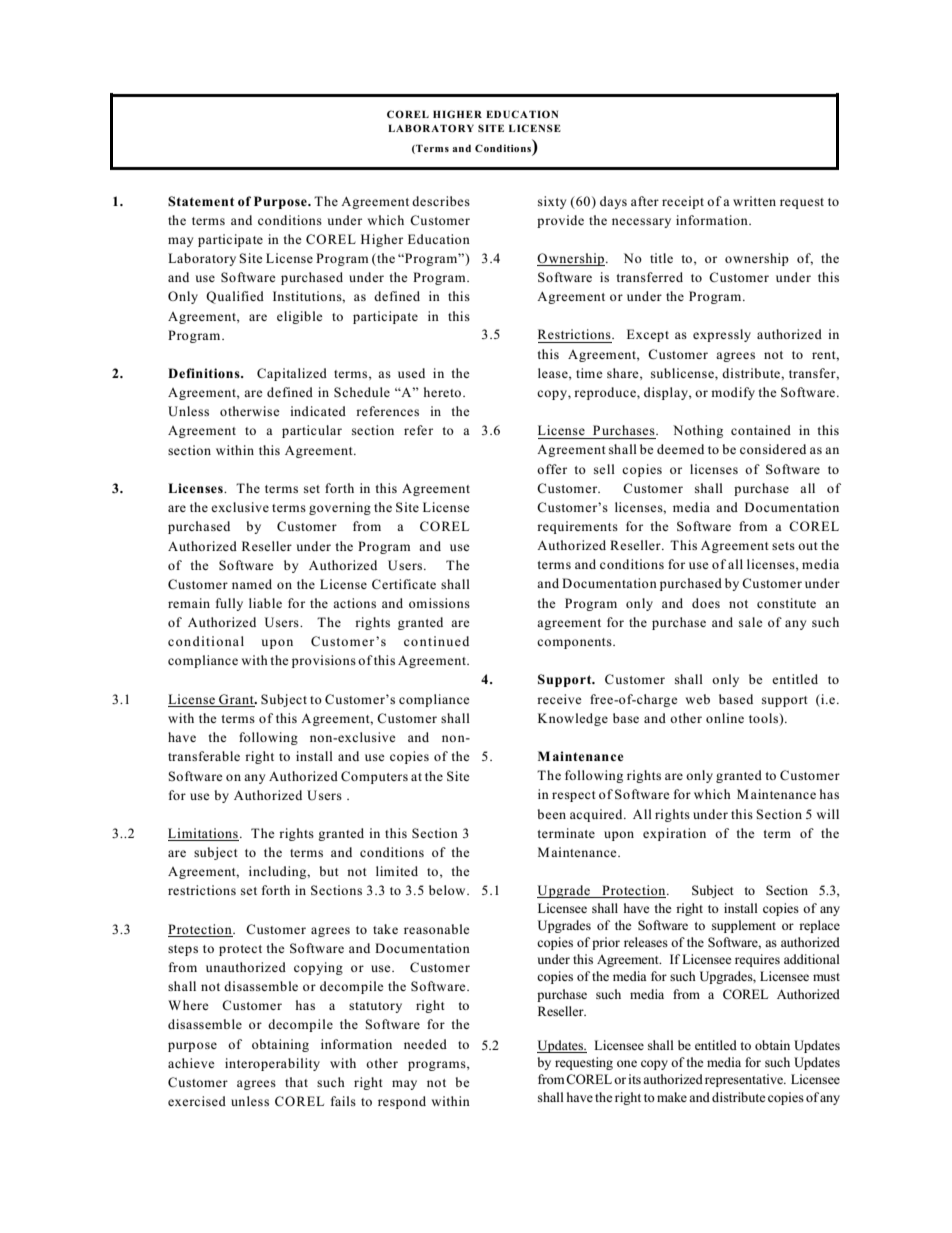 The image size is (952, 1233). What do you see at coordinates (575, 643) in the document?
I see `components` at bounding box center [575, 643].
